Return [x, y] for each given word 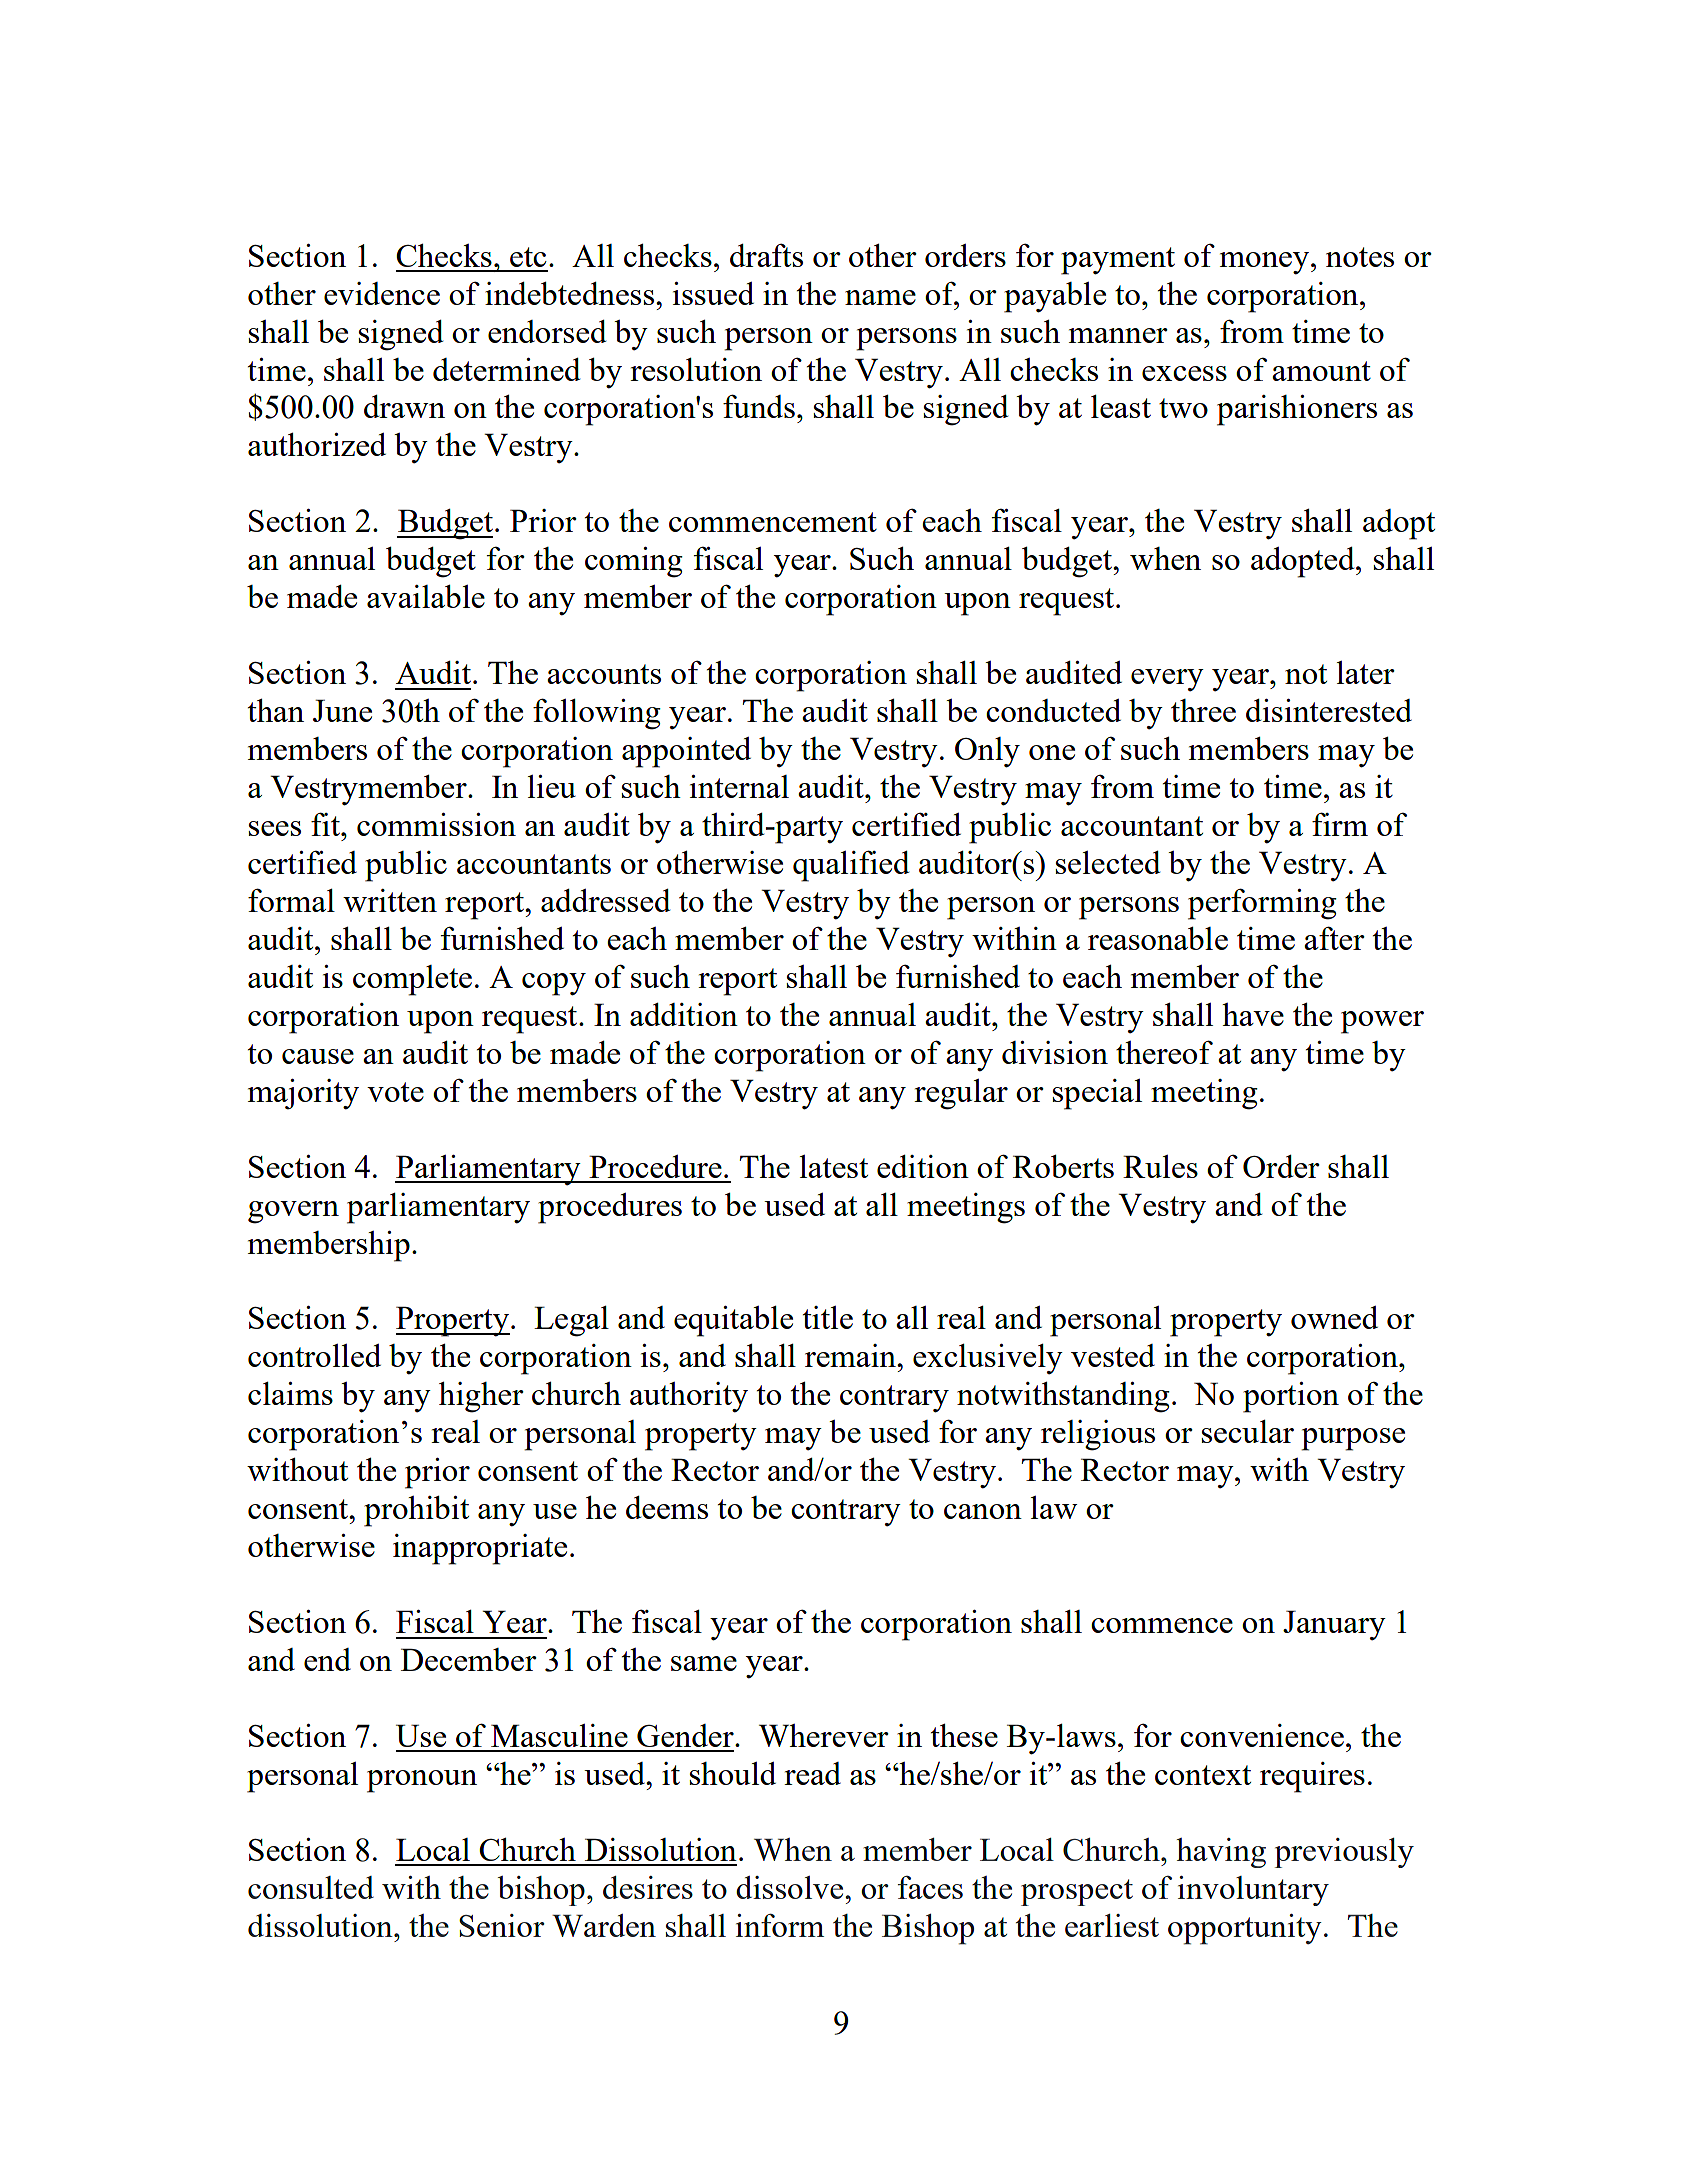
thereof [1164, 1052]
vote [395, 1092]
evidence [382, 293]
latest [834, 1166]
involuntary [1253, 1891]
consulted [311, 1887]
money [1266, 263]
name [880, 297]
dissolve [791, 1887]
